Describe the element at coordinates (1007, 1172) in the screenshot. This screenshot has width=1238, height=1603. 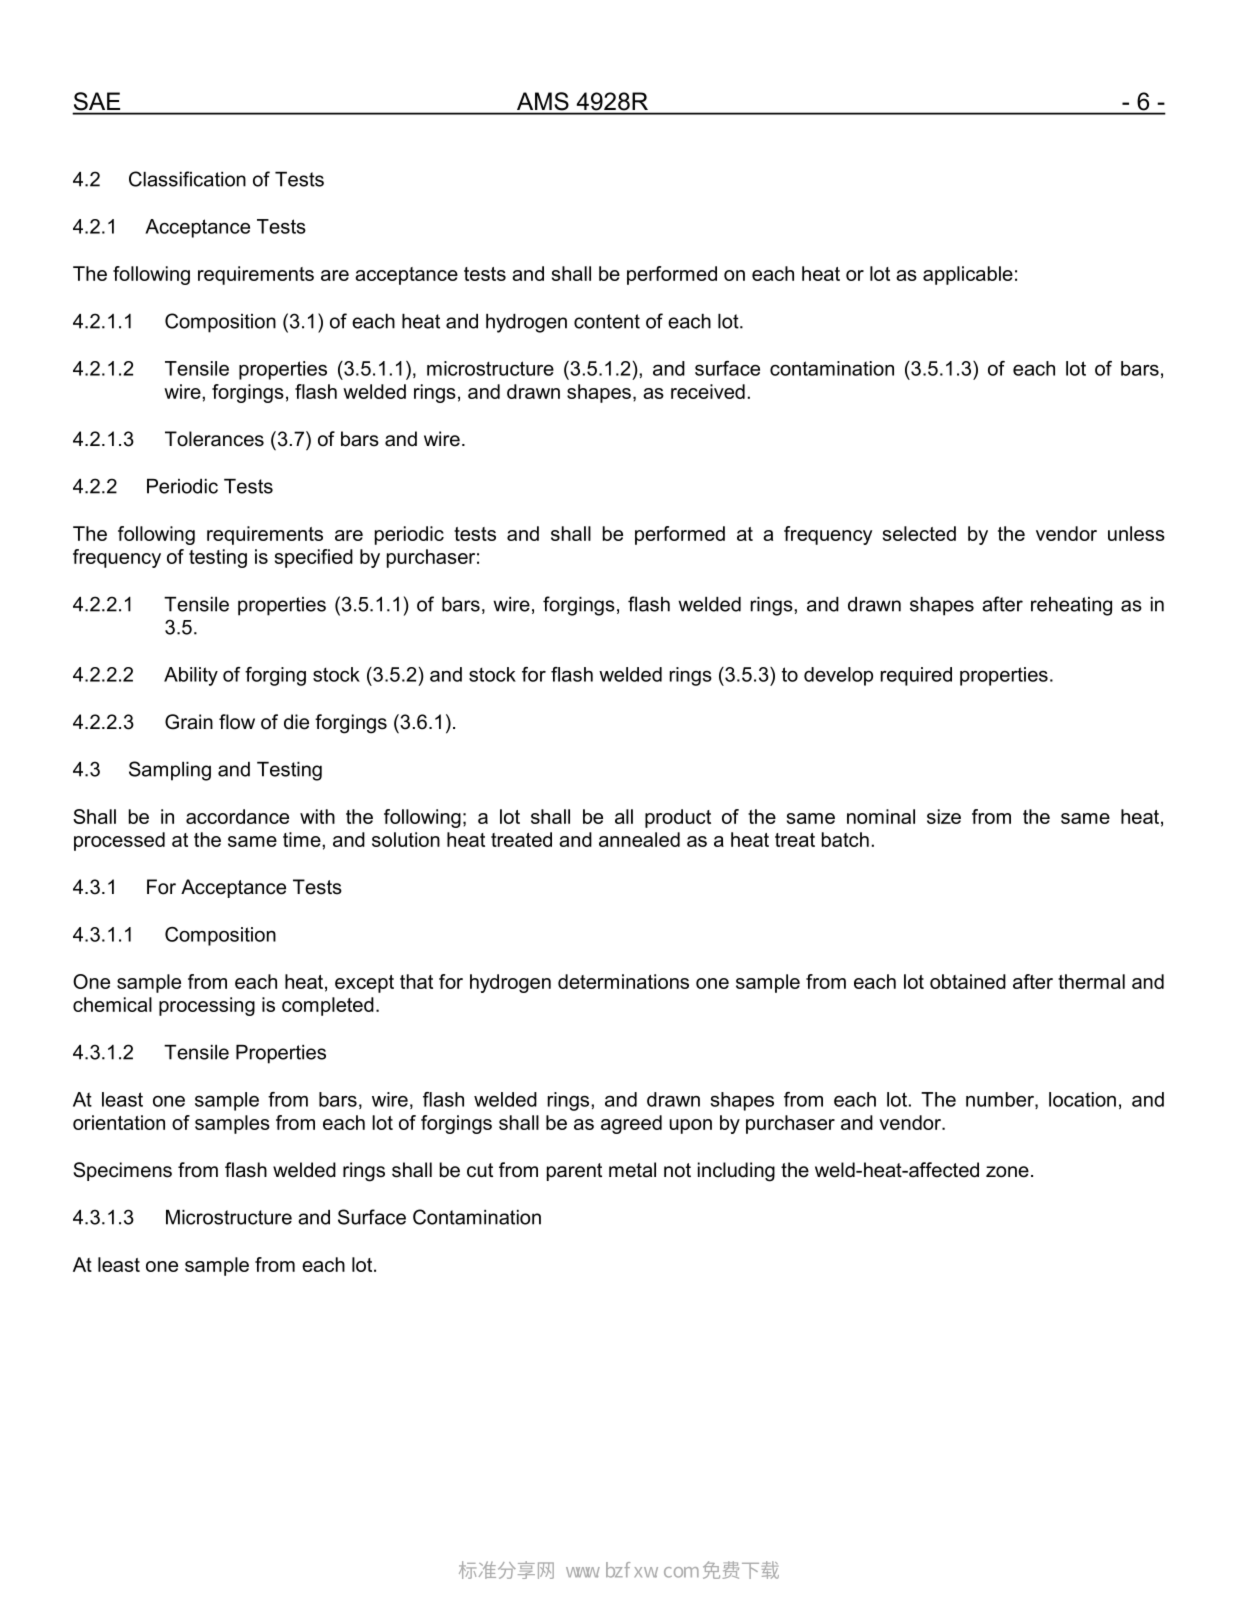
I see `zone` at that location.
